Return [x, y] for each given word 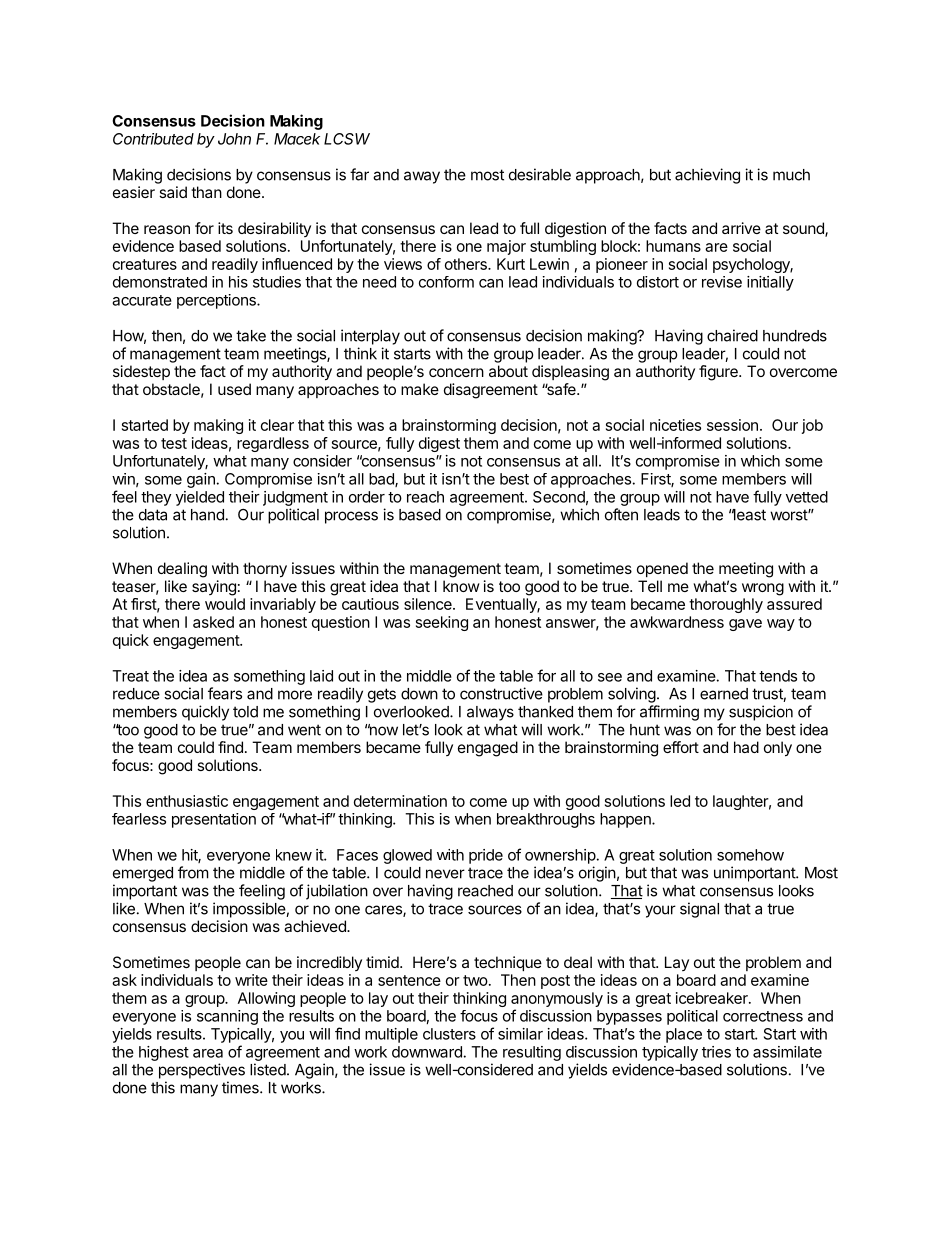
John [234, 139]
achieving [707, 176]
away [422, 177]
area [208, 1053]
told [245, 712]
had [746, 747]
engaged [488, 749]
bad [382, 480]
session [732, 425]
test [174, 443]
